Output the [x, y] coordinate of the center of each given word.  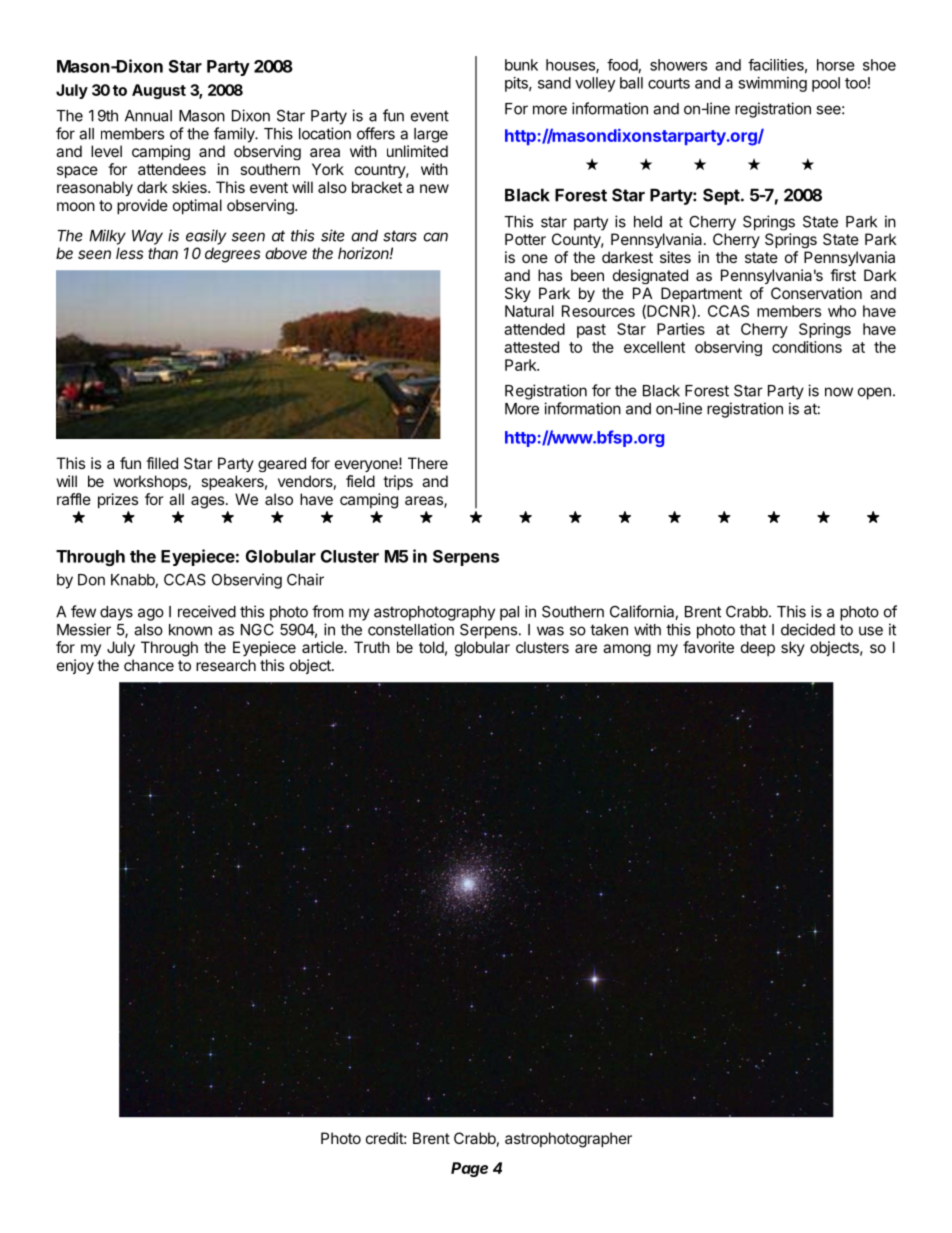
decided [808, 629]
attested [531, 347]
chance [149, 665]
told [431, 647]
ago [151, 614]
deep [758, 648]
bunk [521, 65]
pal [509, 613]
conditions [807, 347]
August [159, 91]
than [163, 253]
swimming [772, 84]
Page [469, 1169]
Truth [372, 647]
